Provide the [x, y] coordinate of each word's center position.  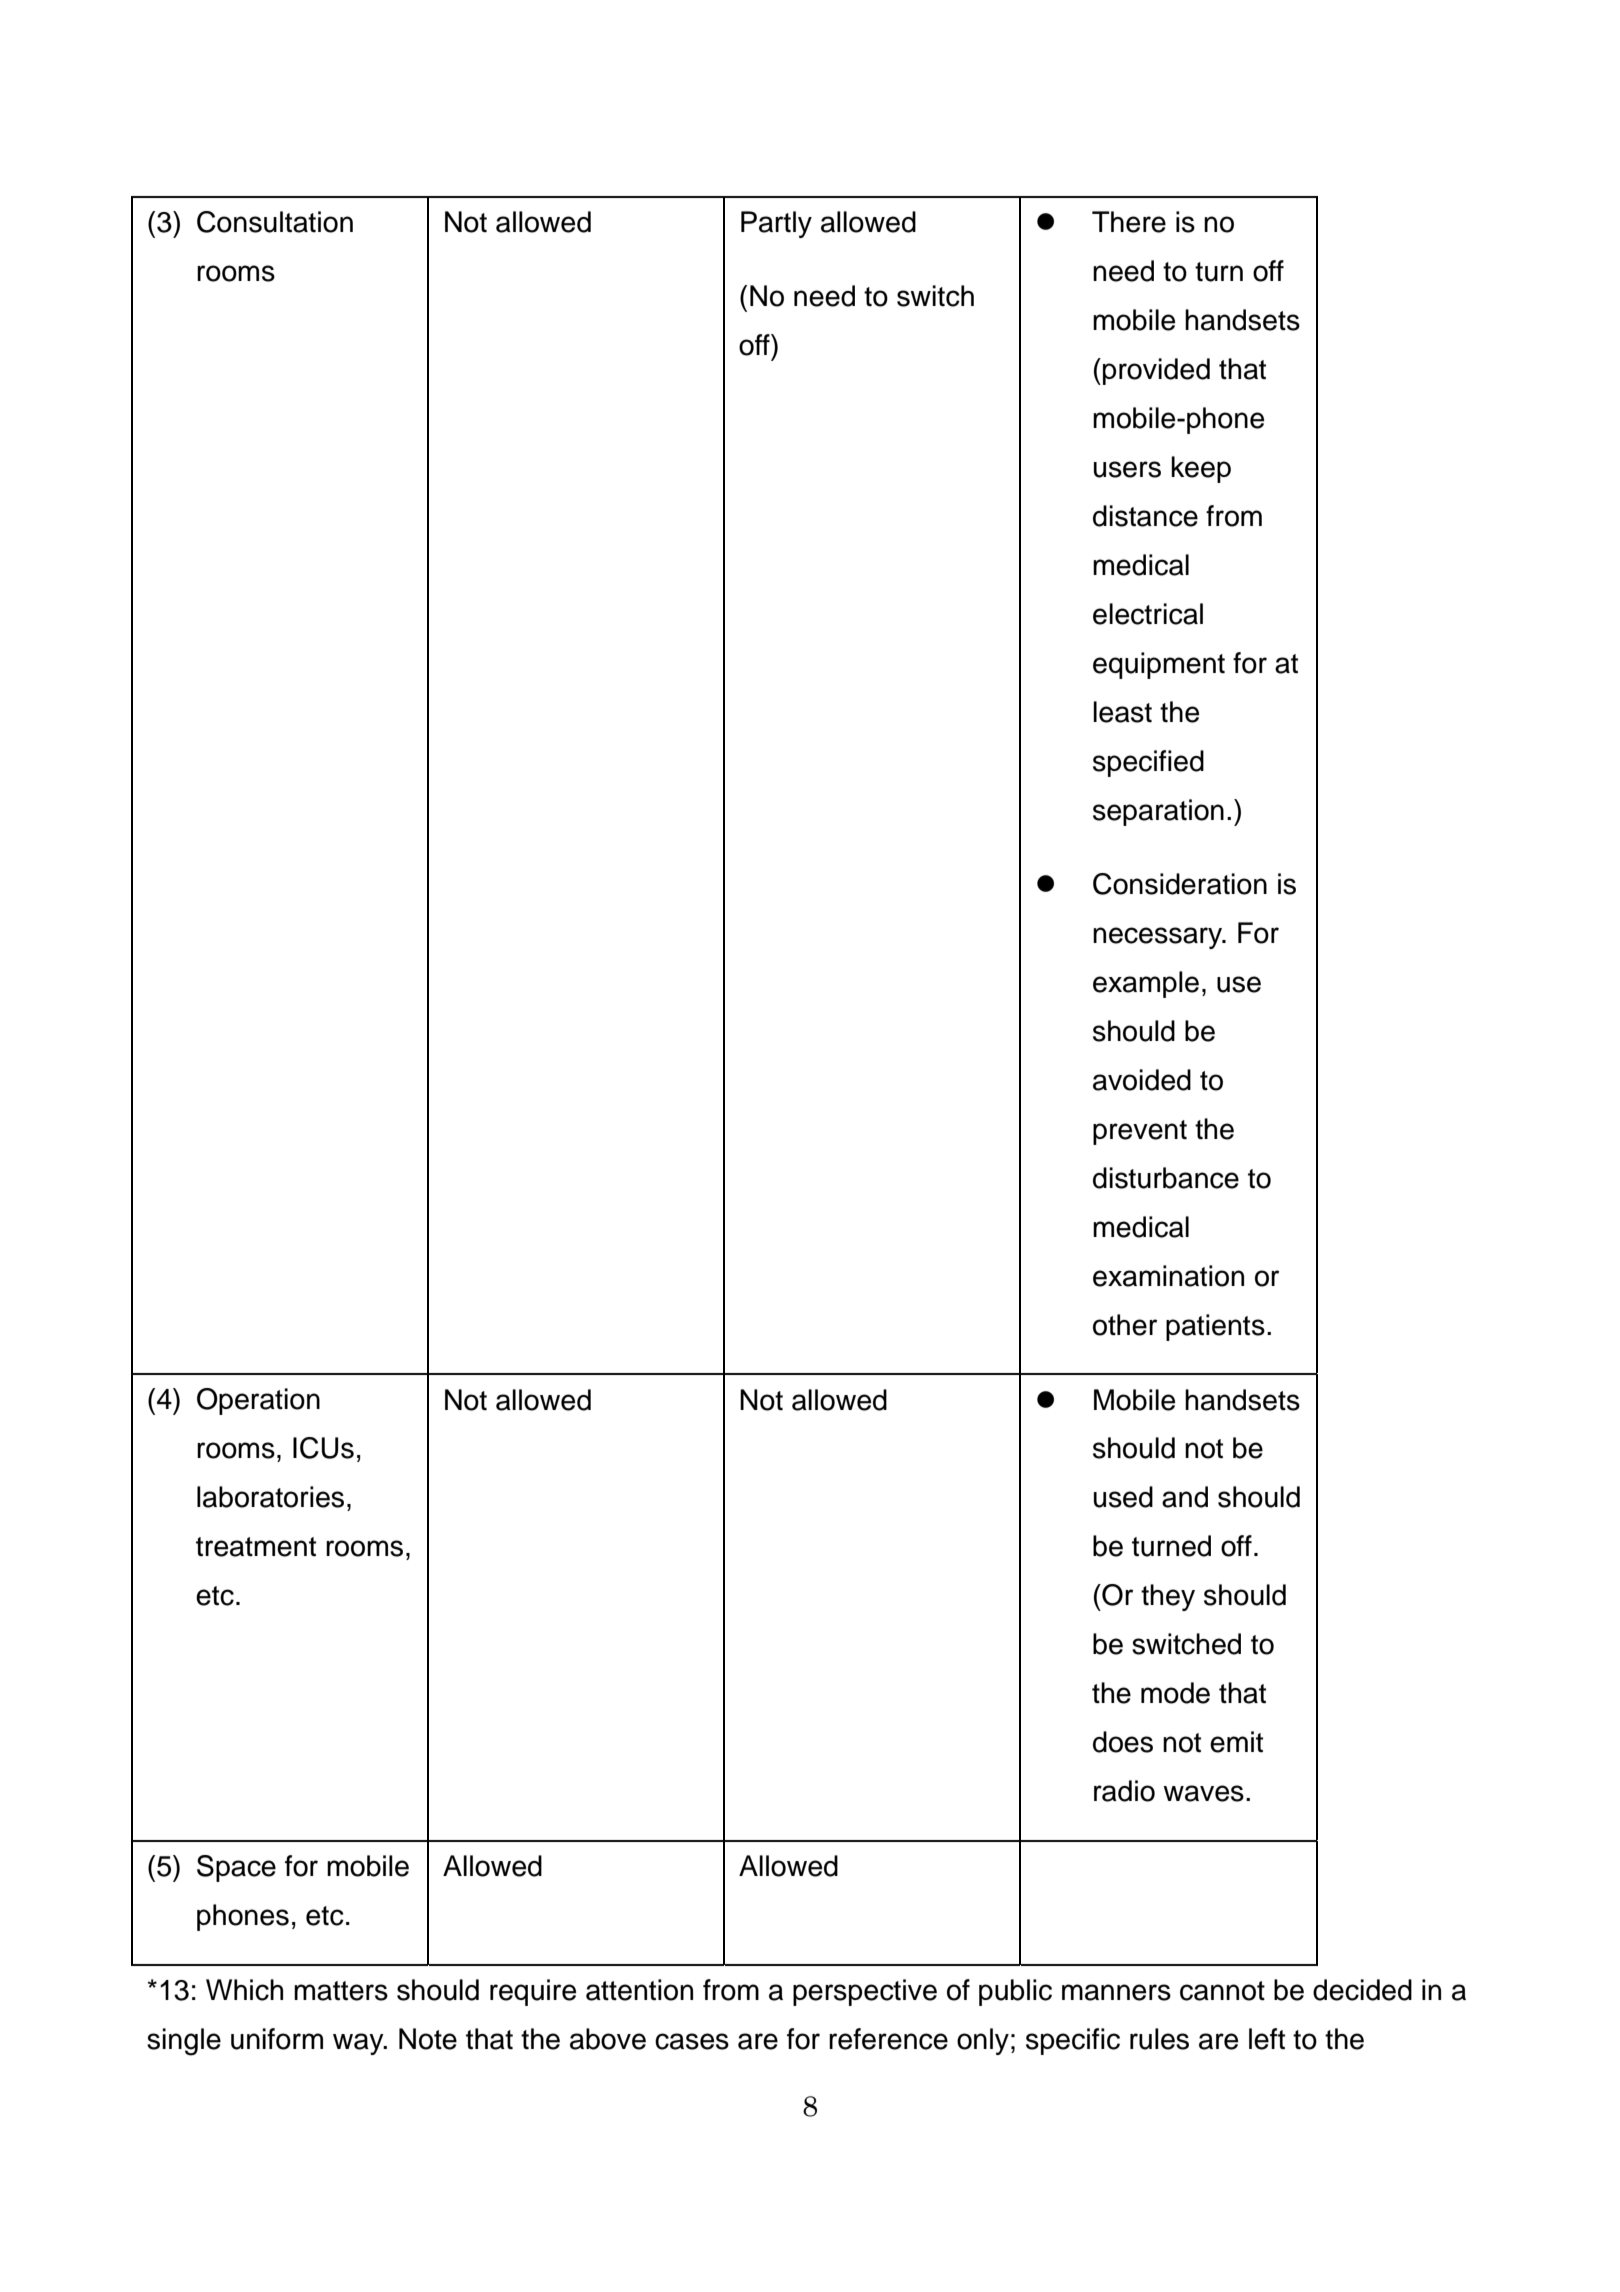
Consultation [275, 222]
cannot [1222, 1991]
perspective [865, 1992]
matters [341, 1991]
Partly [776, 224]
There [1129, 222]
